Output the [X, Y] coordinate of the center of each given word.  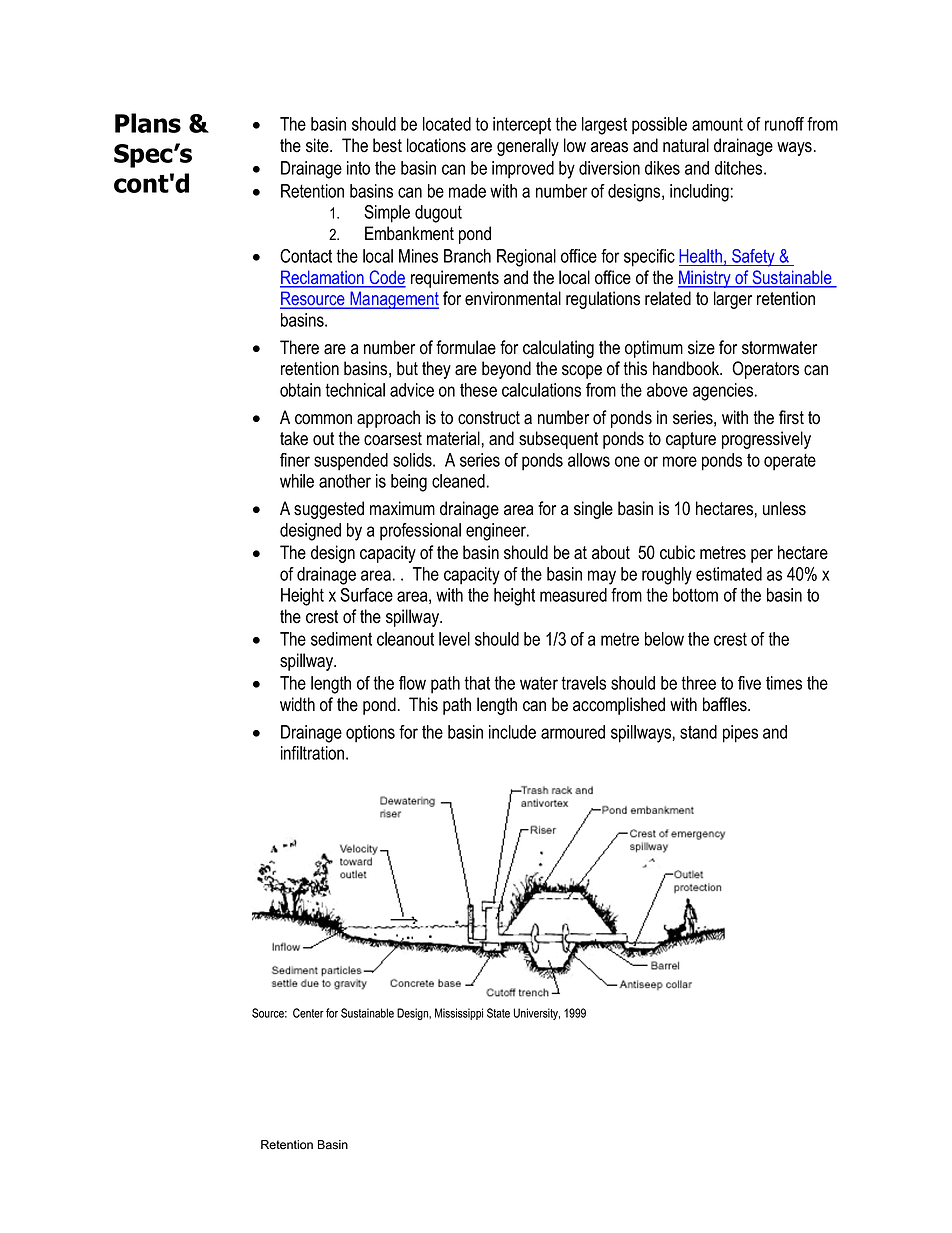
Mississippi [459, 1014]
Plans [148, 123]
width [297, 704]
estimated [729, 574]
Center [308, 1013]
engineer [497, 532]
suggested [329, 510]
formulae [466, 347]
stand [698, 732]
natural [686, 145]
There [299, 347]
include [512, 732]
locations [436, 145]
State [498, 1013]
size [701, 347]
